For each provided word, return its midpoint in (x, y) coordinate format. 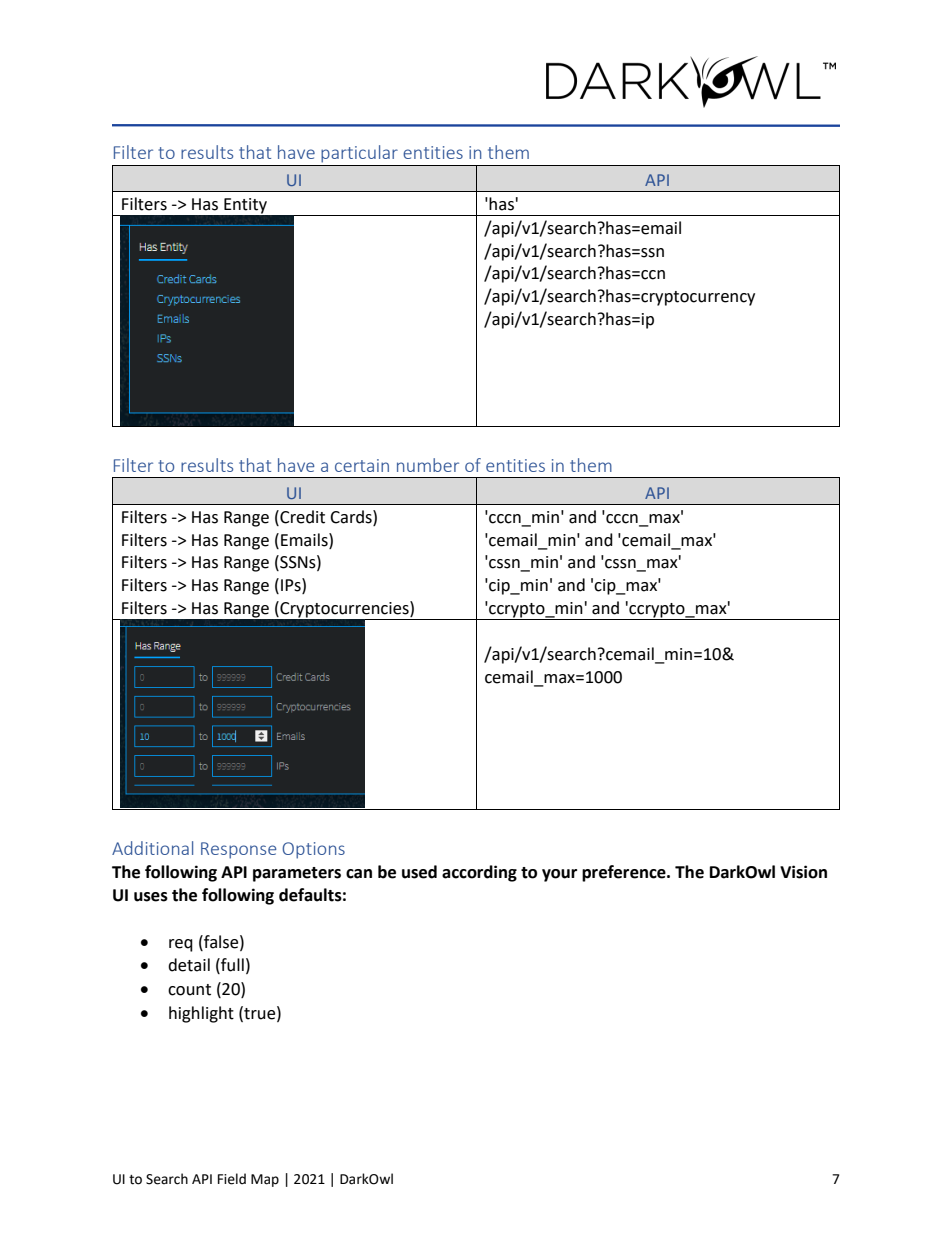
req (181, 945)
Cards (352, 517)
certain (362, 465)
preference (625, 873)
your (559, 875)
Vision (803, 872)
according (479, 873)
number (428, 465)
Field (232, 1179)
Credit (301, 517)
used (419, 872)
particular (360, 153)
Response (239, 850)
